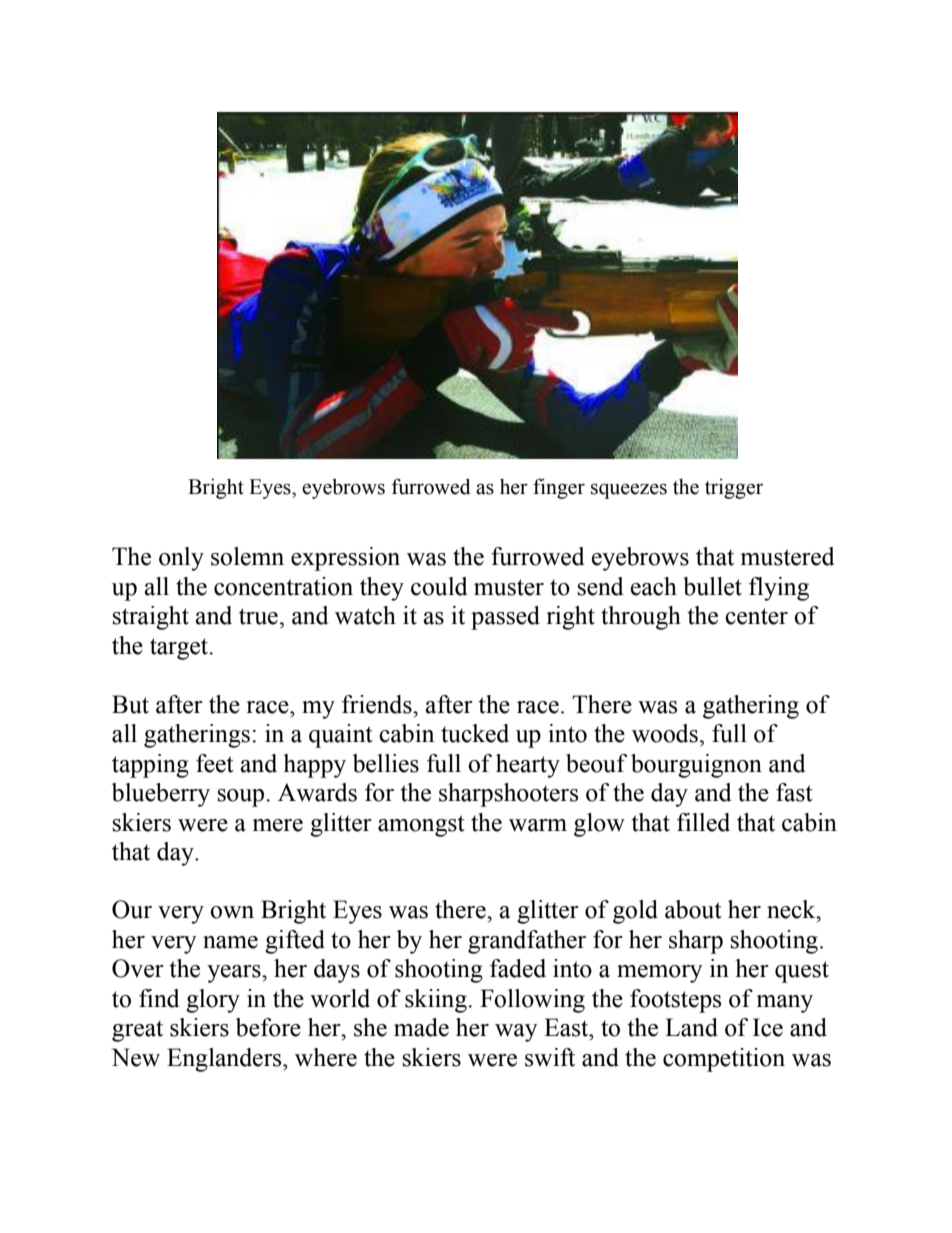 This screenshot has height=1233, width=952. I want to click on competition, so click(724, 1060).
